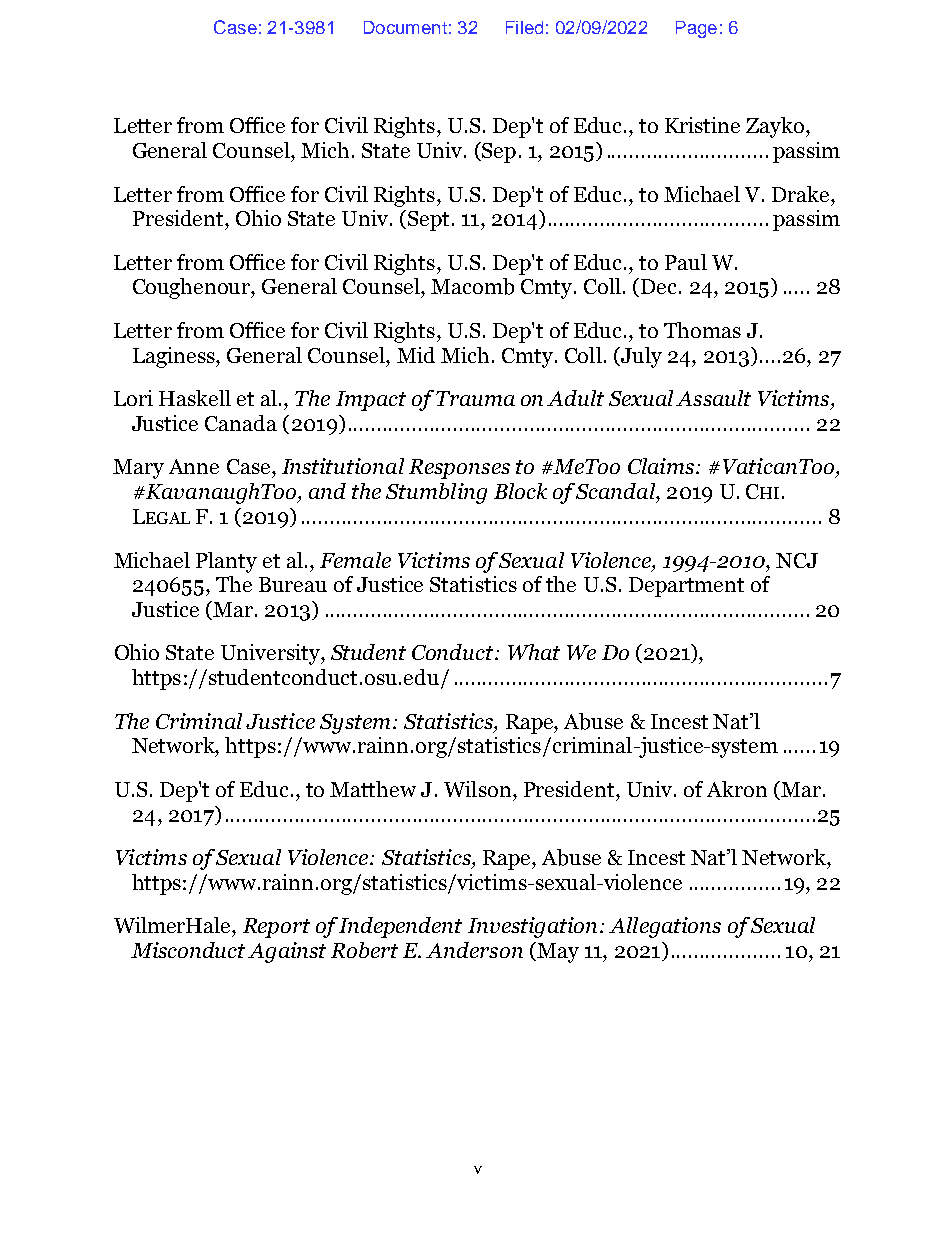 The image size is (952, 1233). I want to click on Bureau, so click(293, 584).
